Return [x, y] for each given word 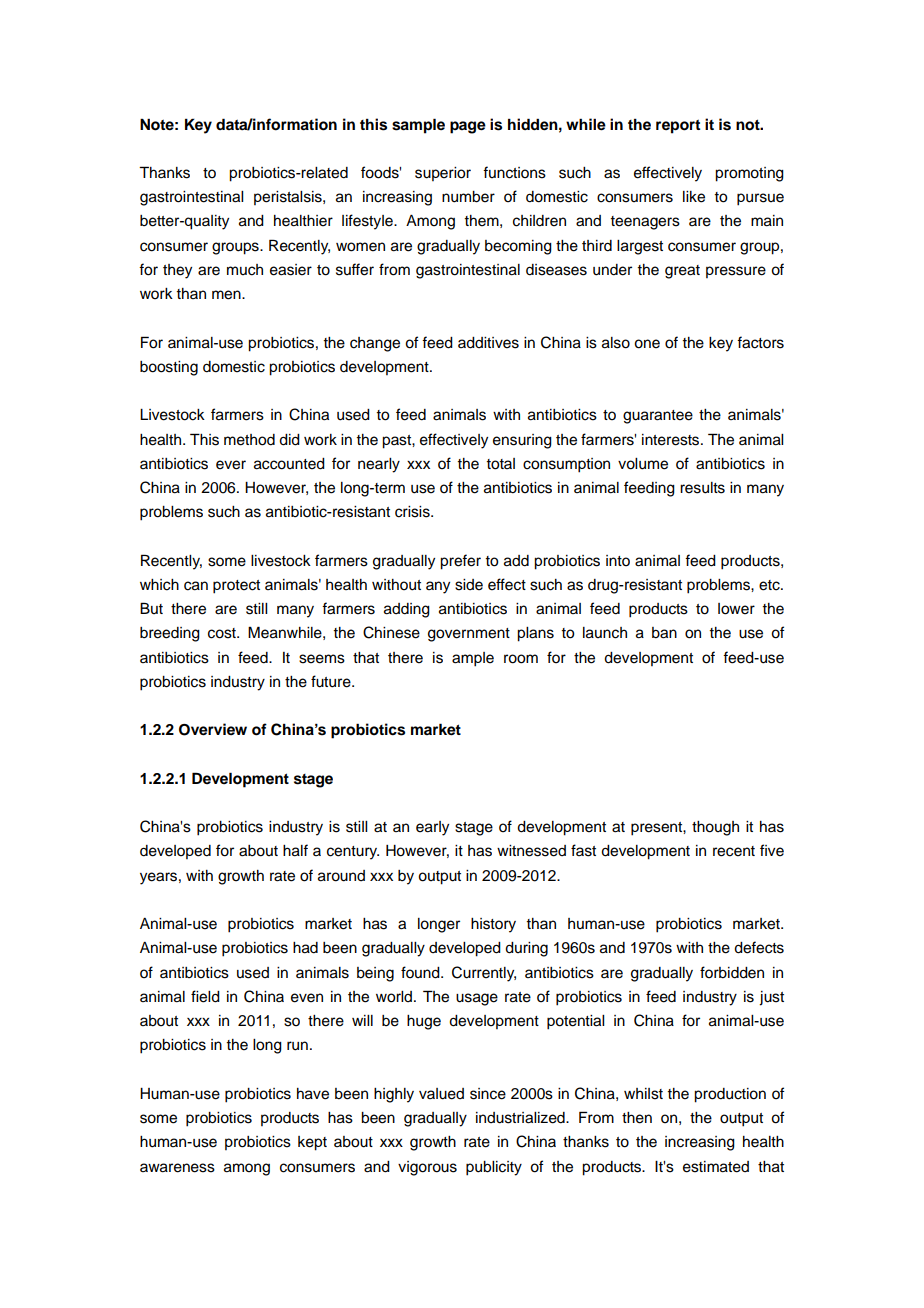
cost [223, 633]
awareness [177, 1168]
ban [664, 633]
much [245, 270]
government [469, 635]
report [678, 126]
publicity [494, 1168]
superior [443, 174]
